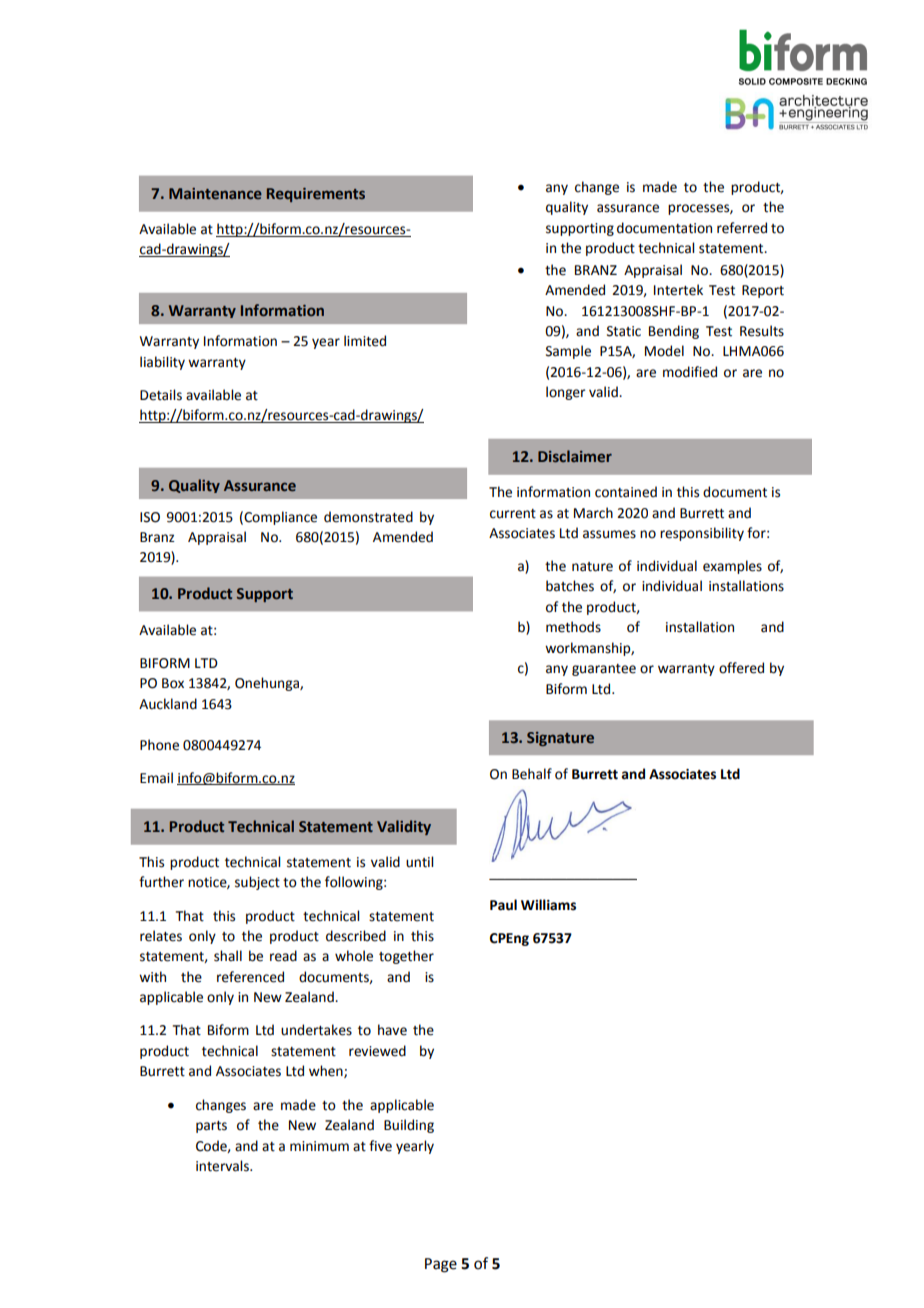 The height and width of the screenshot is (1308, 924). Describe the element at coordinates (742, 228) in the screenshot. I see `referred` at that location.
